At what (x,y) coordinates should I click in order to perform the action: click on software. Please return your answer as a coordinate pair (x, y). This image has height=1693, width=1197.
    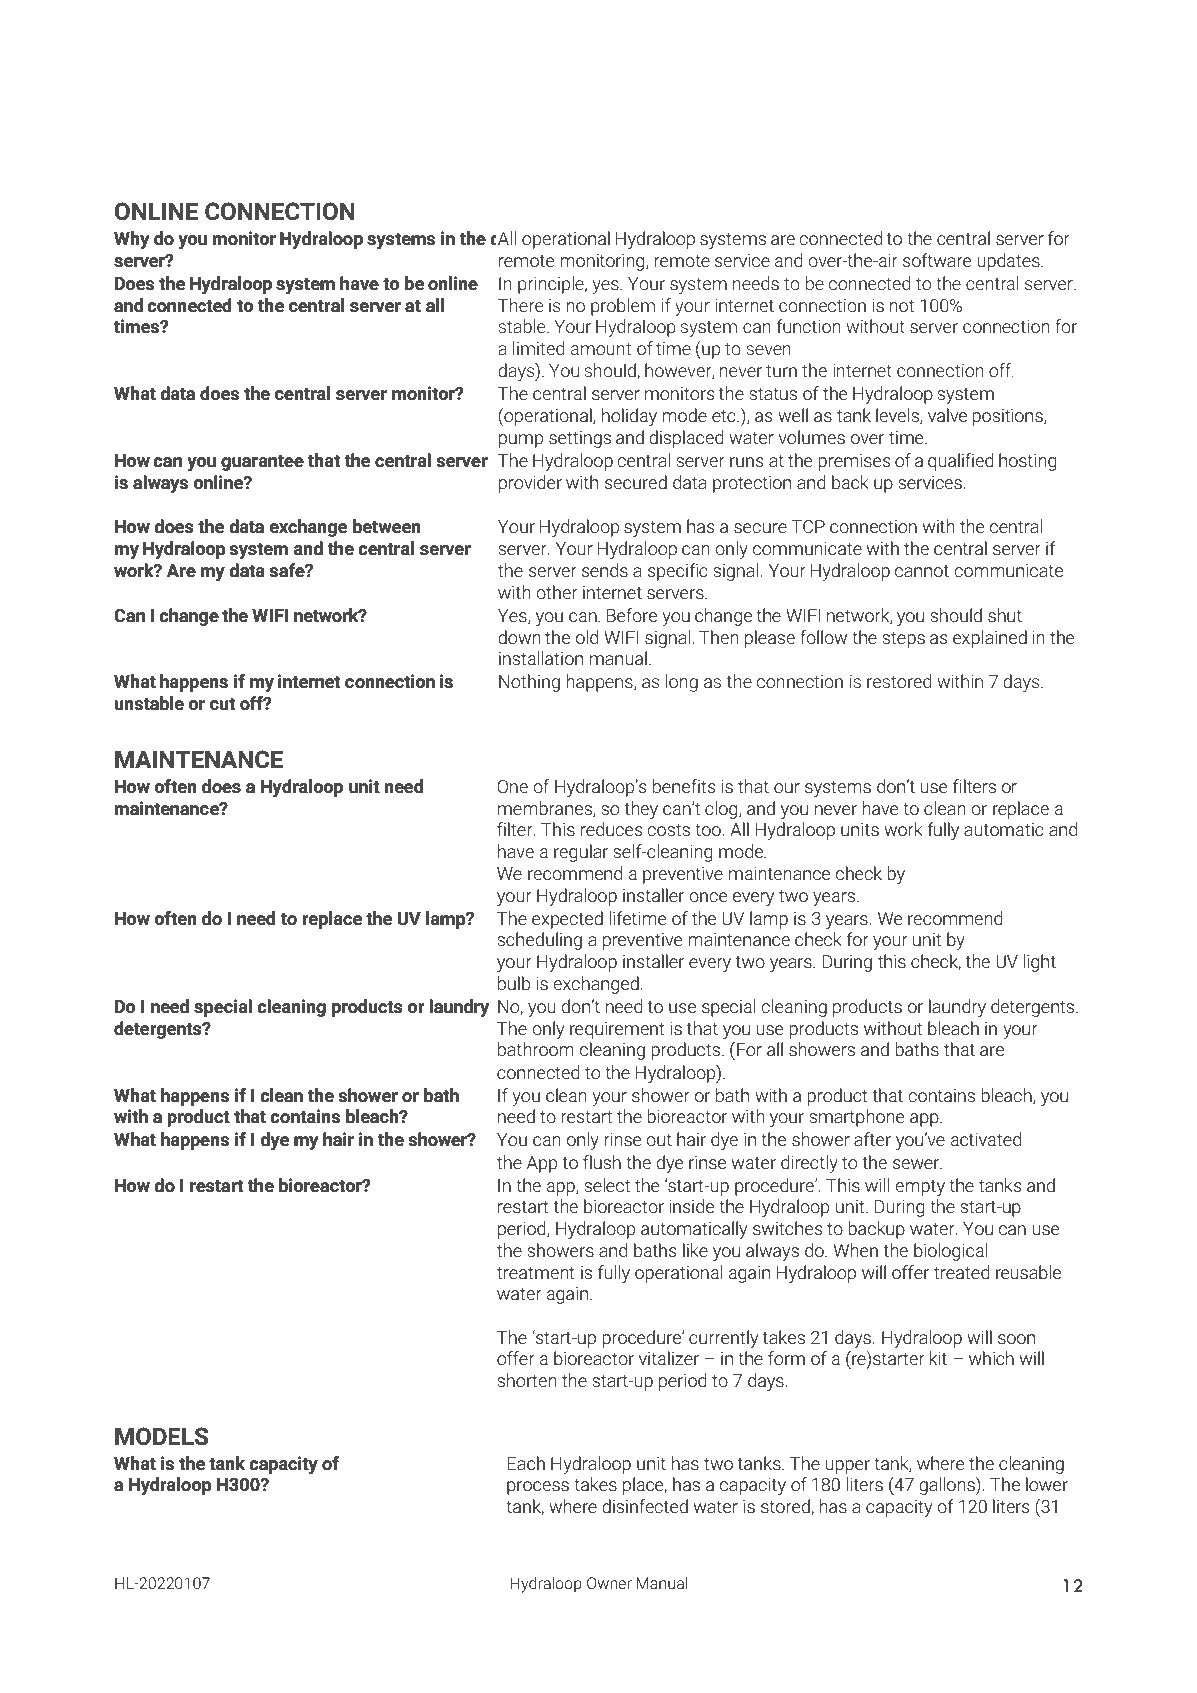
    Looking at the image, I should click on (937, 260).
